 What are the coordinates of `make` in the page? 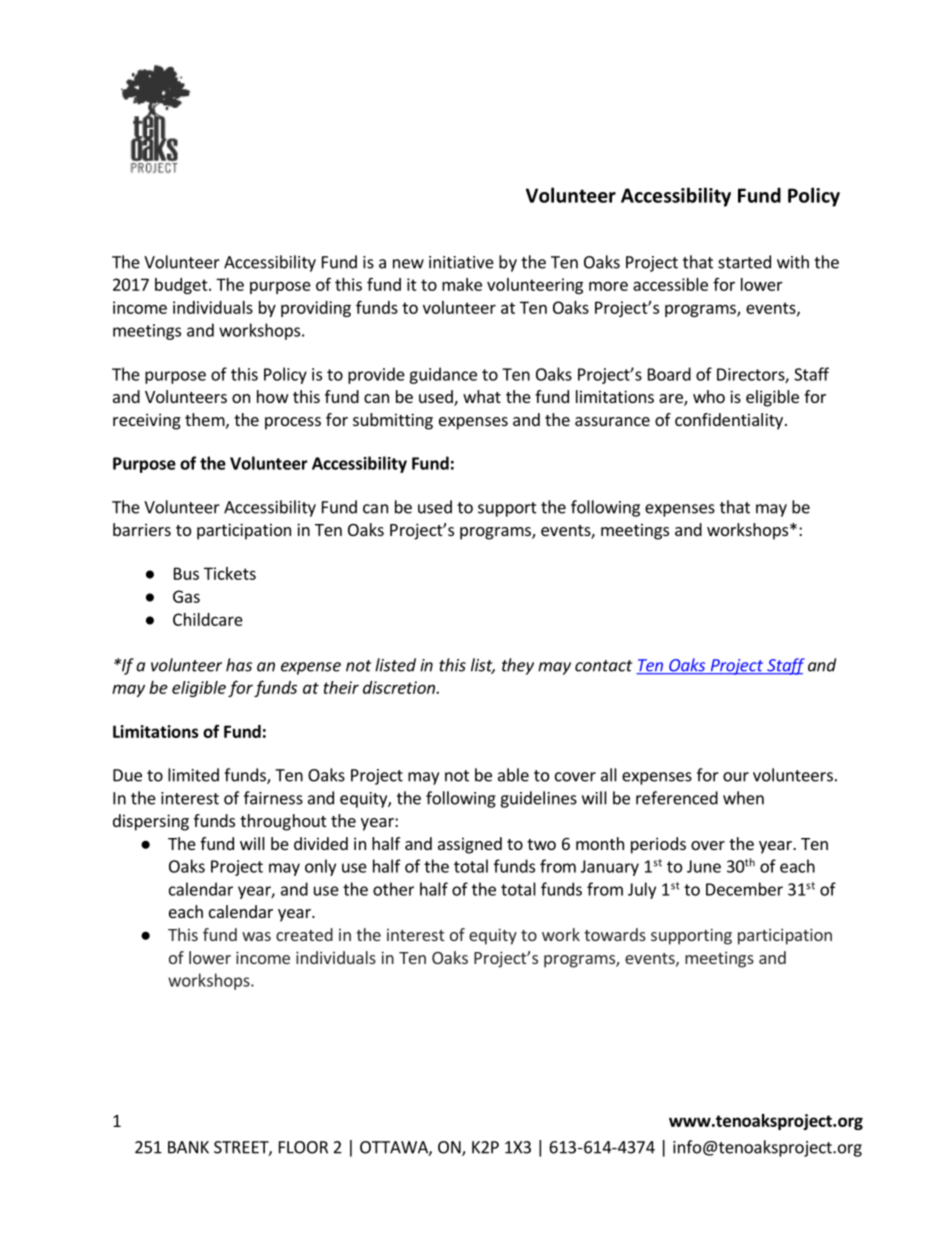 It's located at (462, 284).
